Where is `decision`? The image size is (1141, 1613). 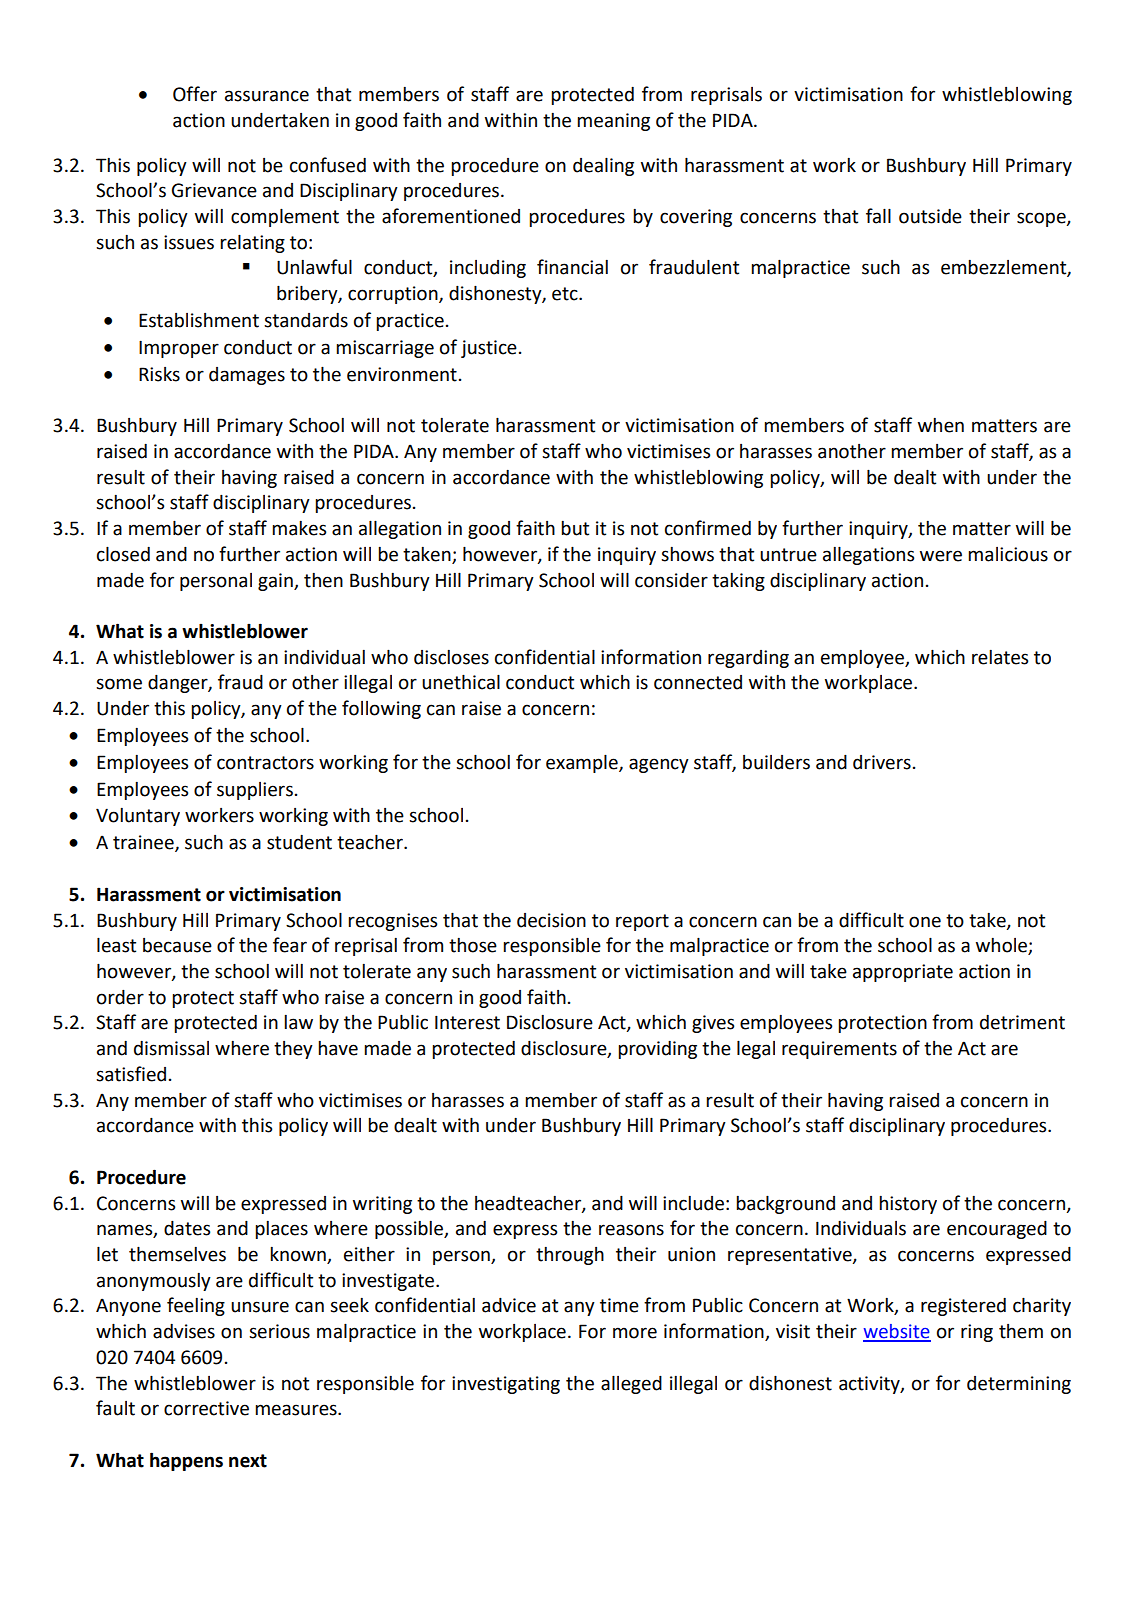
decision is located at coordinates (551, 920).
